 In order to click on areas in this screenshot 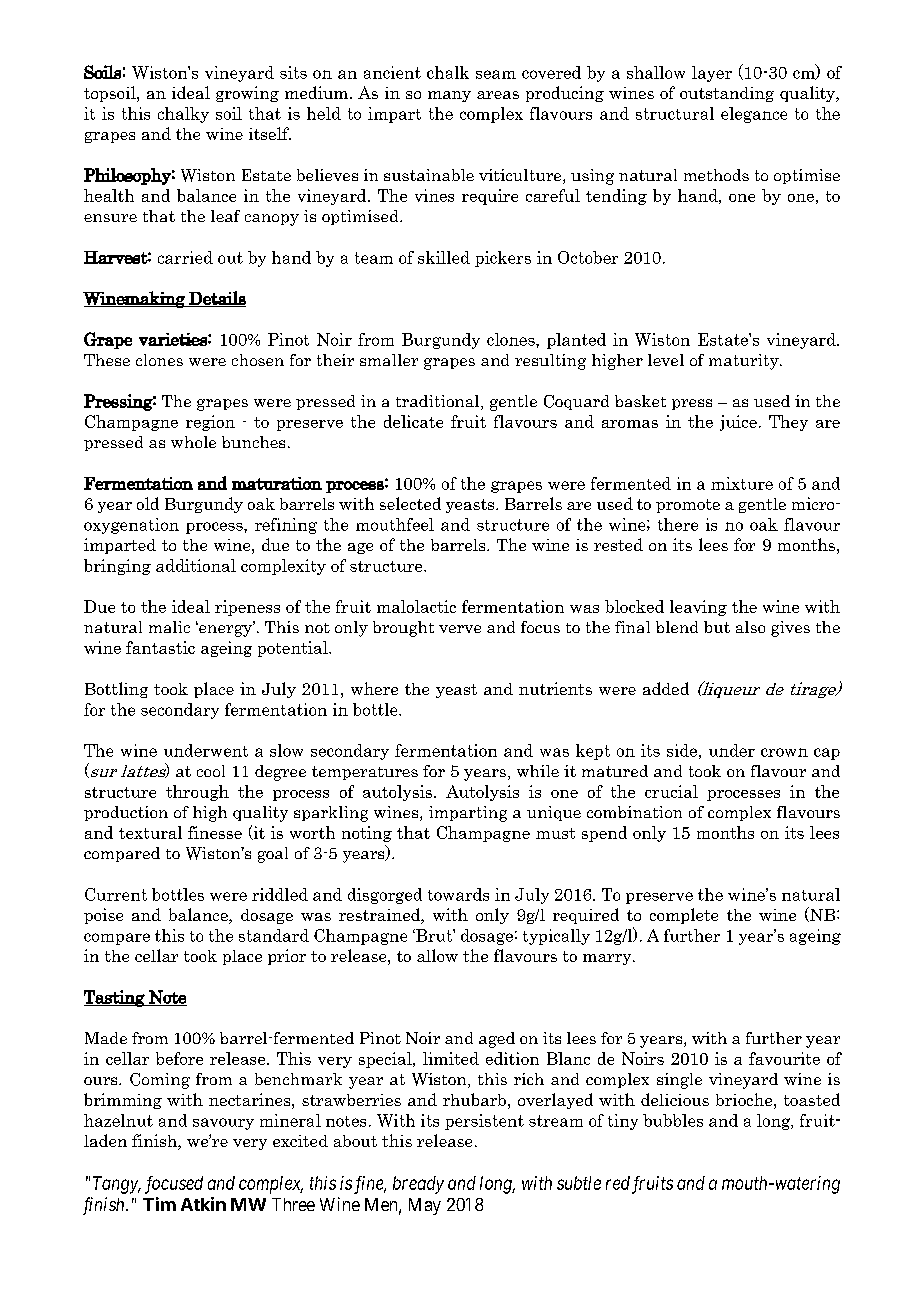, I will do `click(498, 95)`.
